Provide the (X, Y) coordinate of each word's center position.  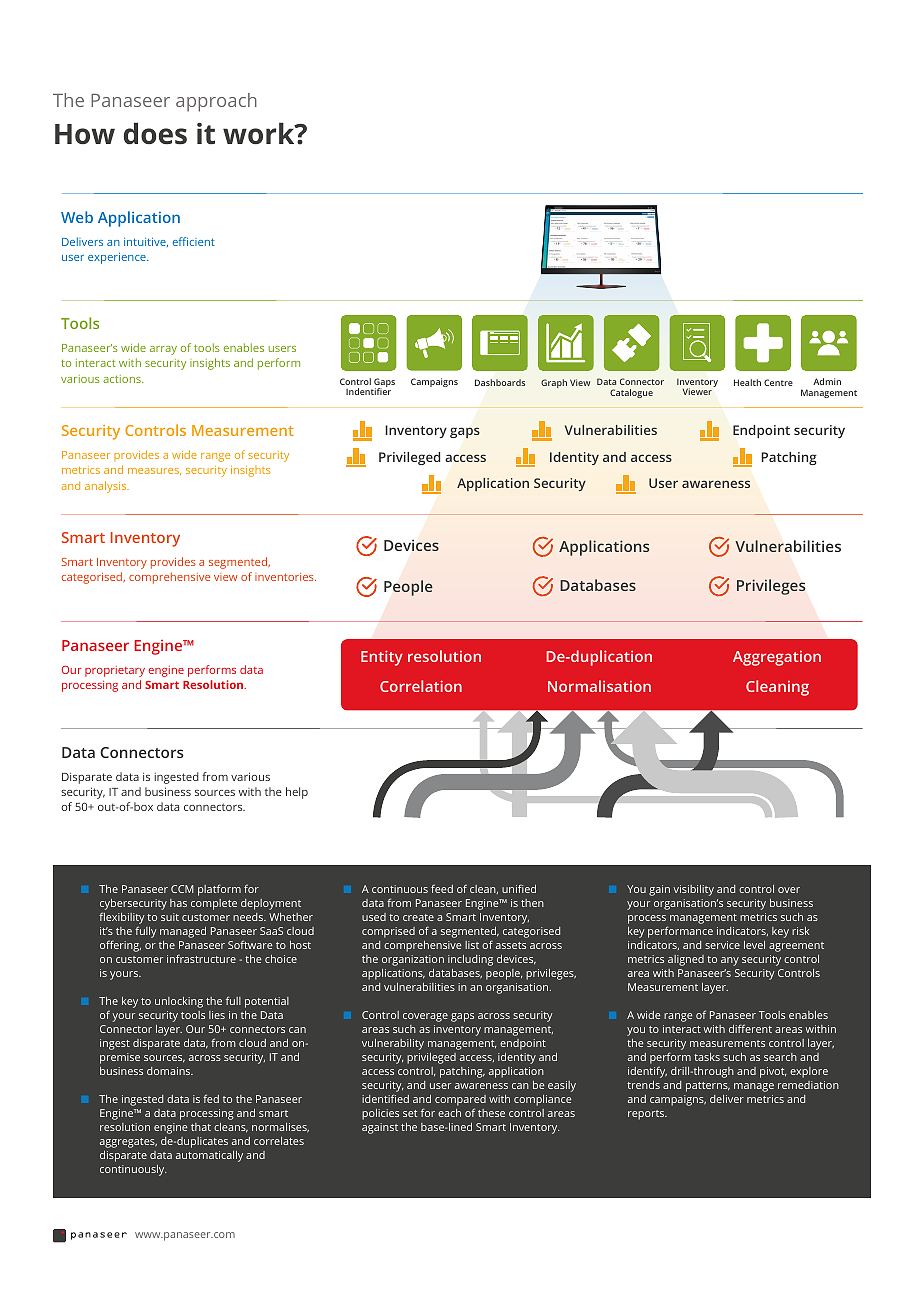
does (155, 133)
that (201, 1127)
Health (747, 382)
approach (216, 102)
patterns (708, 1087)
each (449, 1113)
